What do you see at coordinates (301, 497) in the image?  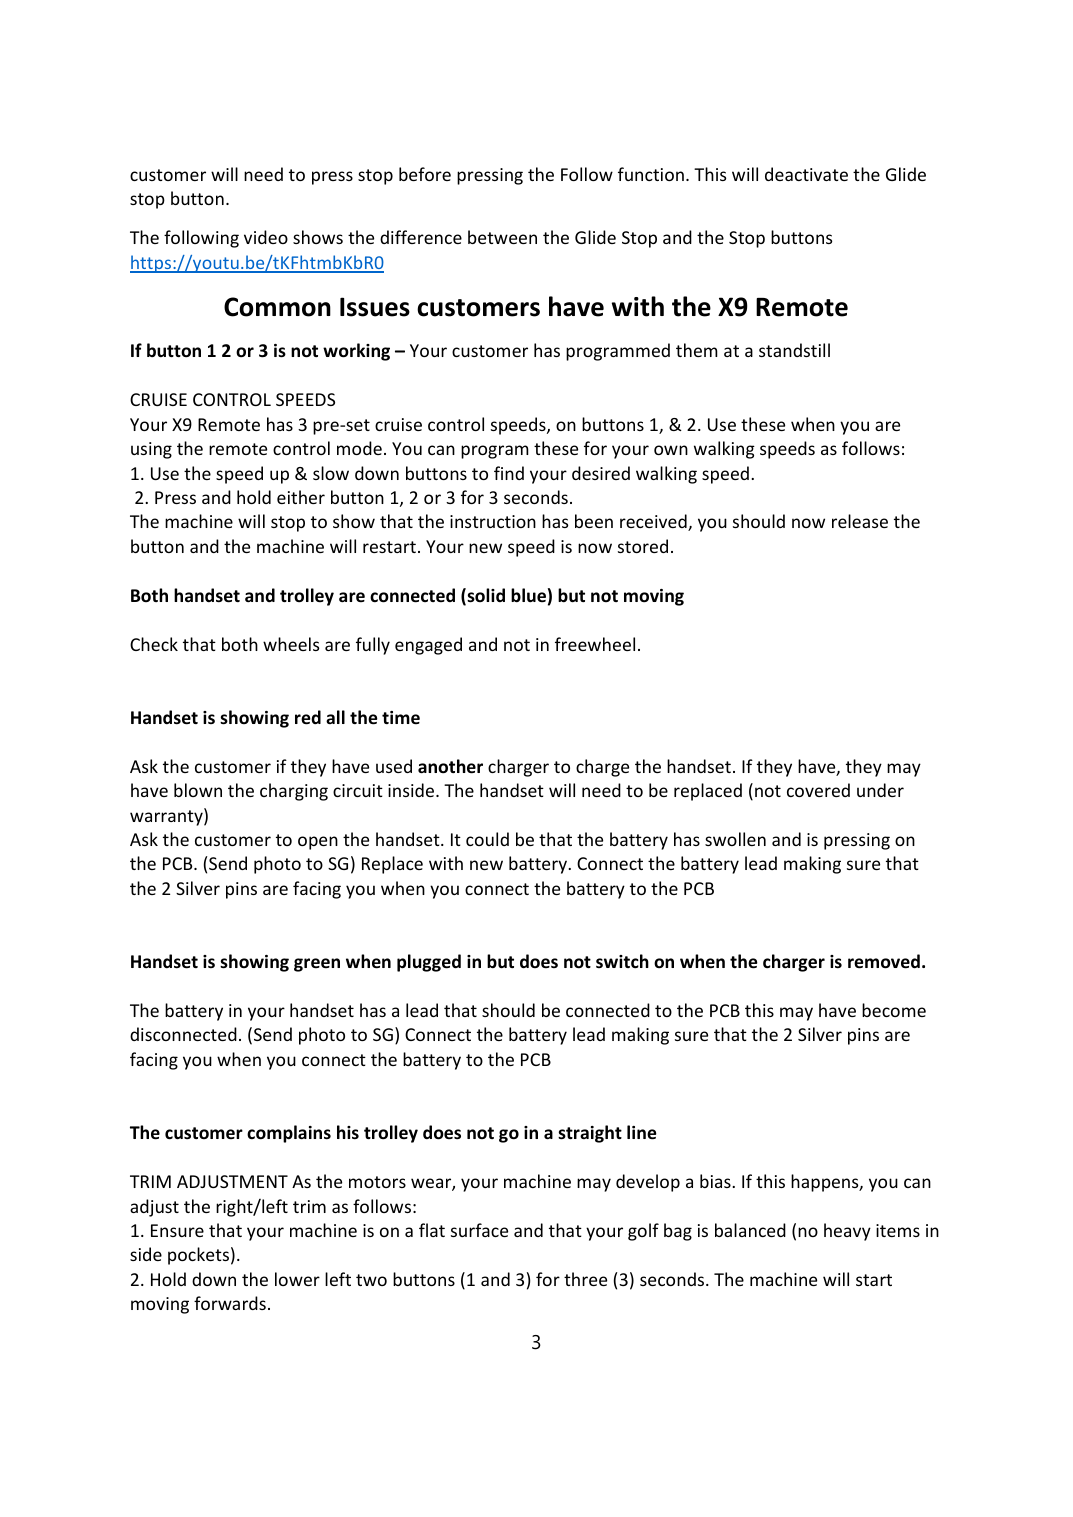 I see `either` at bounding box center [301, 497].
